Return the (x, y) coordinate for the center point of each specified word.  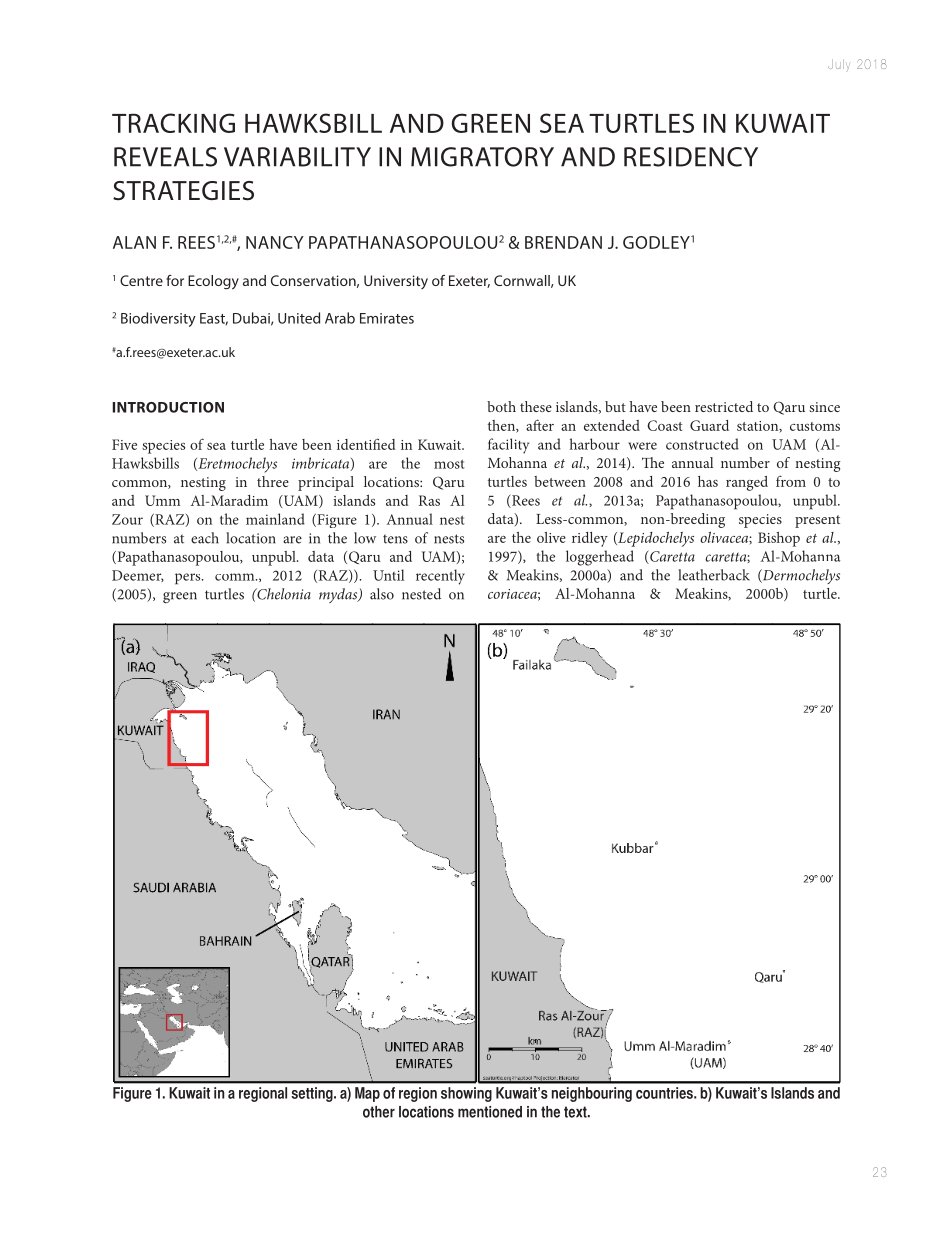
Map (367, 1094)
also (382, 594)
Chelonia (283, 594)
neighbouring (592, 1094)
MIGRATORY (482, 157)
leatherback (714, 575)
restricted (724, 406)
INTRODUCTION (168, 407)
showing (466, 1094)
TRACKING (173, 123)
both (501, 406)
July (839, 65)
